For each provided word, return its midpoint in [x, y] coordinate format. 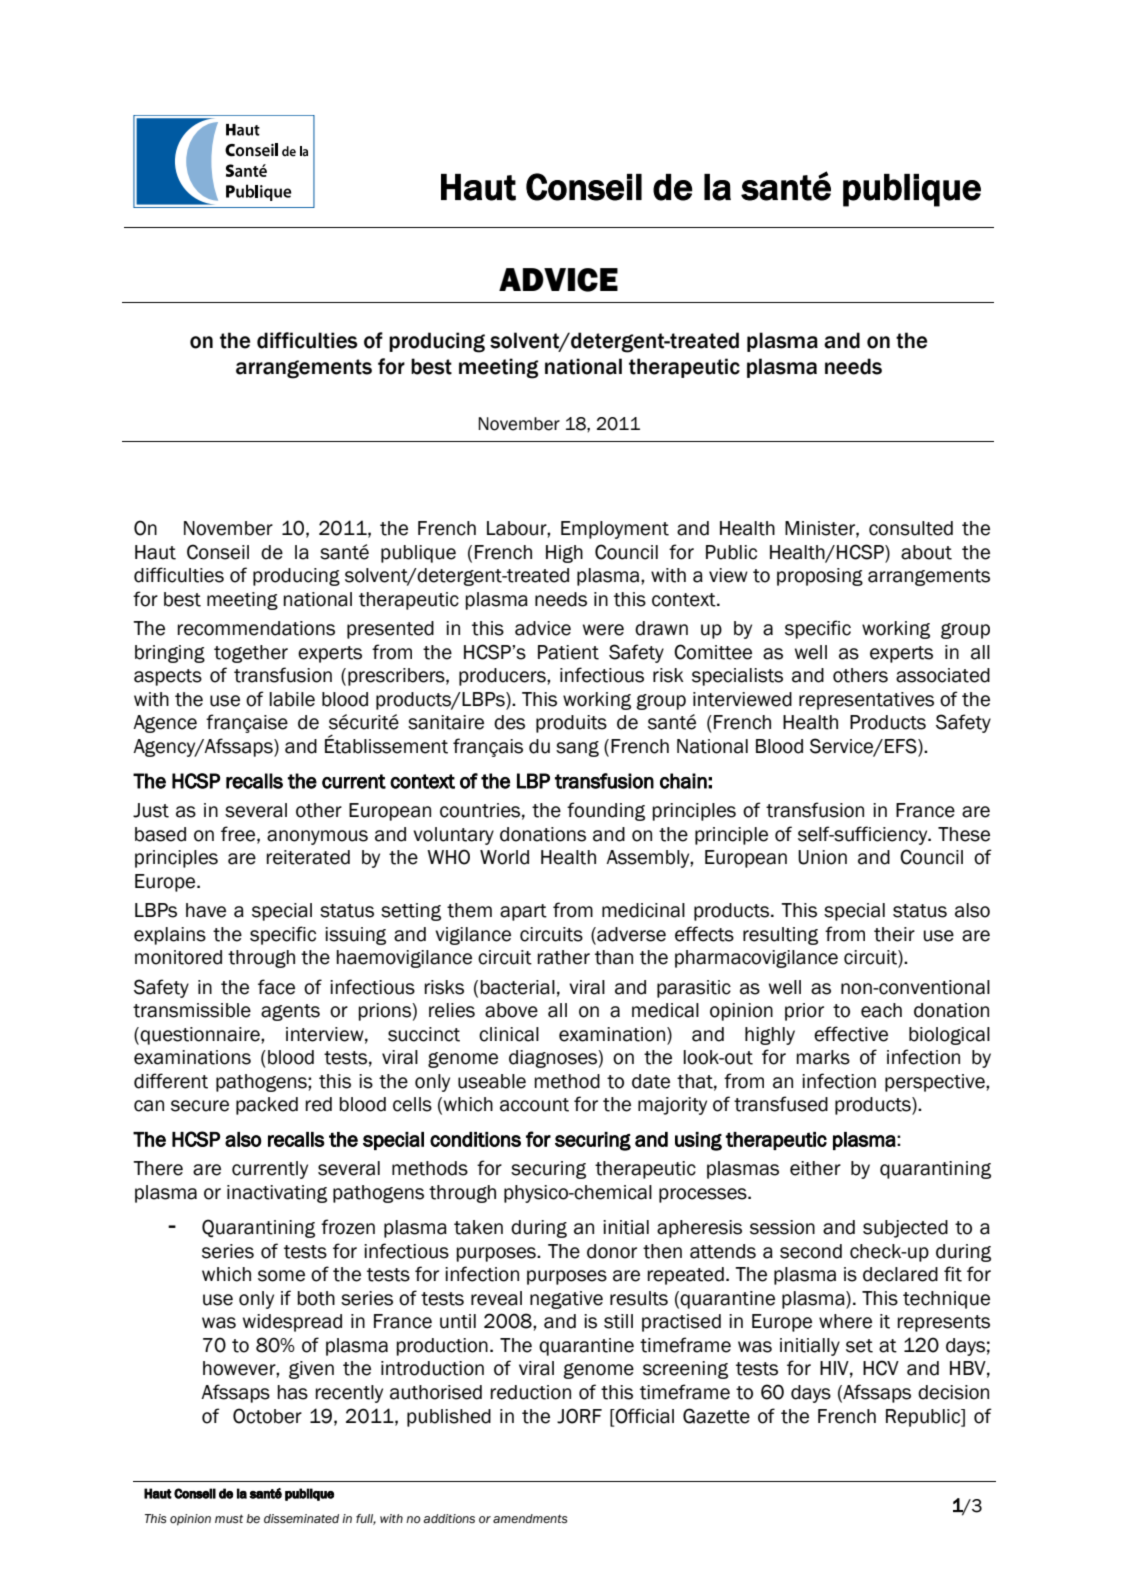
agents [290, 1012]
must [229, 1519]
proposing [820, 577]
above [511, 1010]
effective [851, 1034]
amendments [530, 1519]
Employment [615, 530]
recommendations [256, 628]
